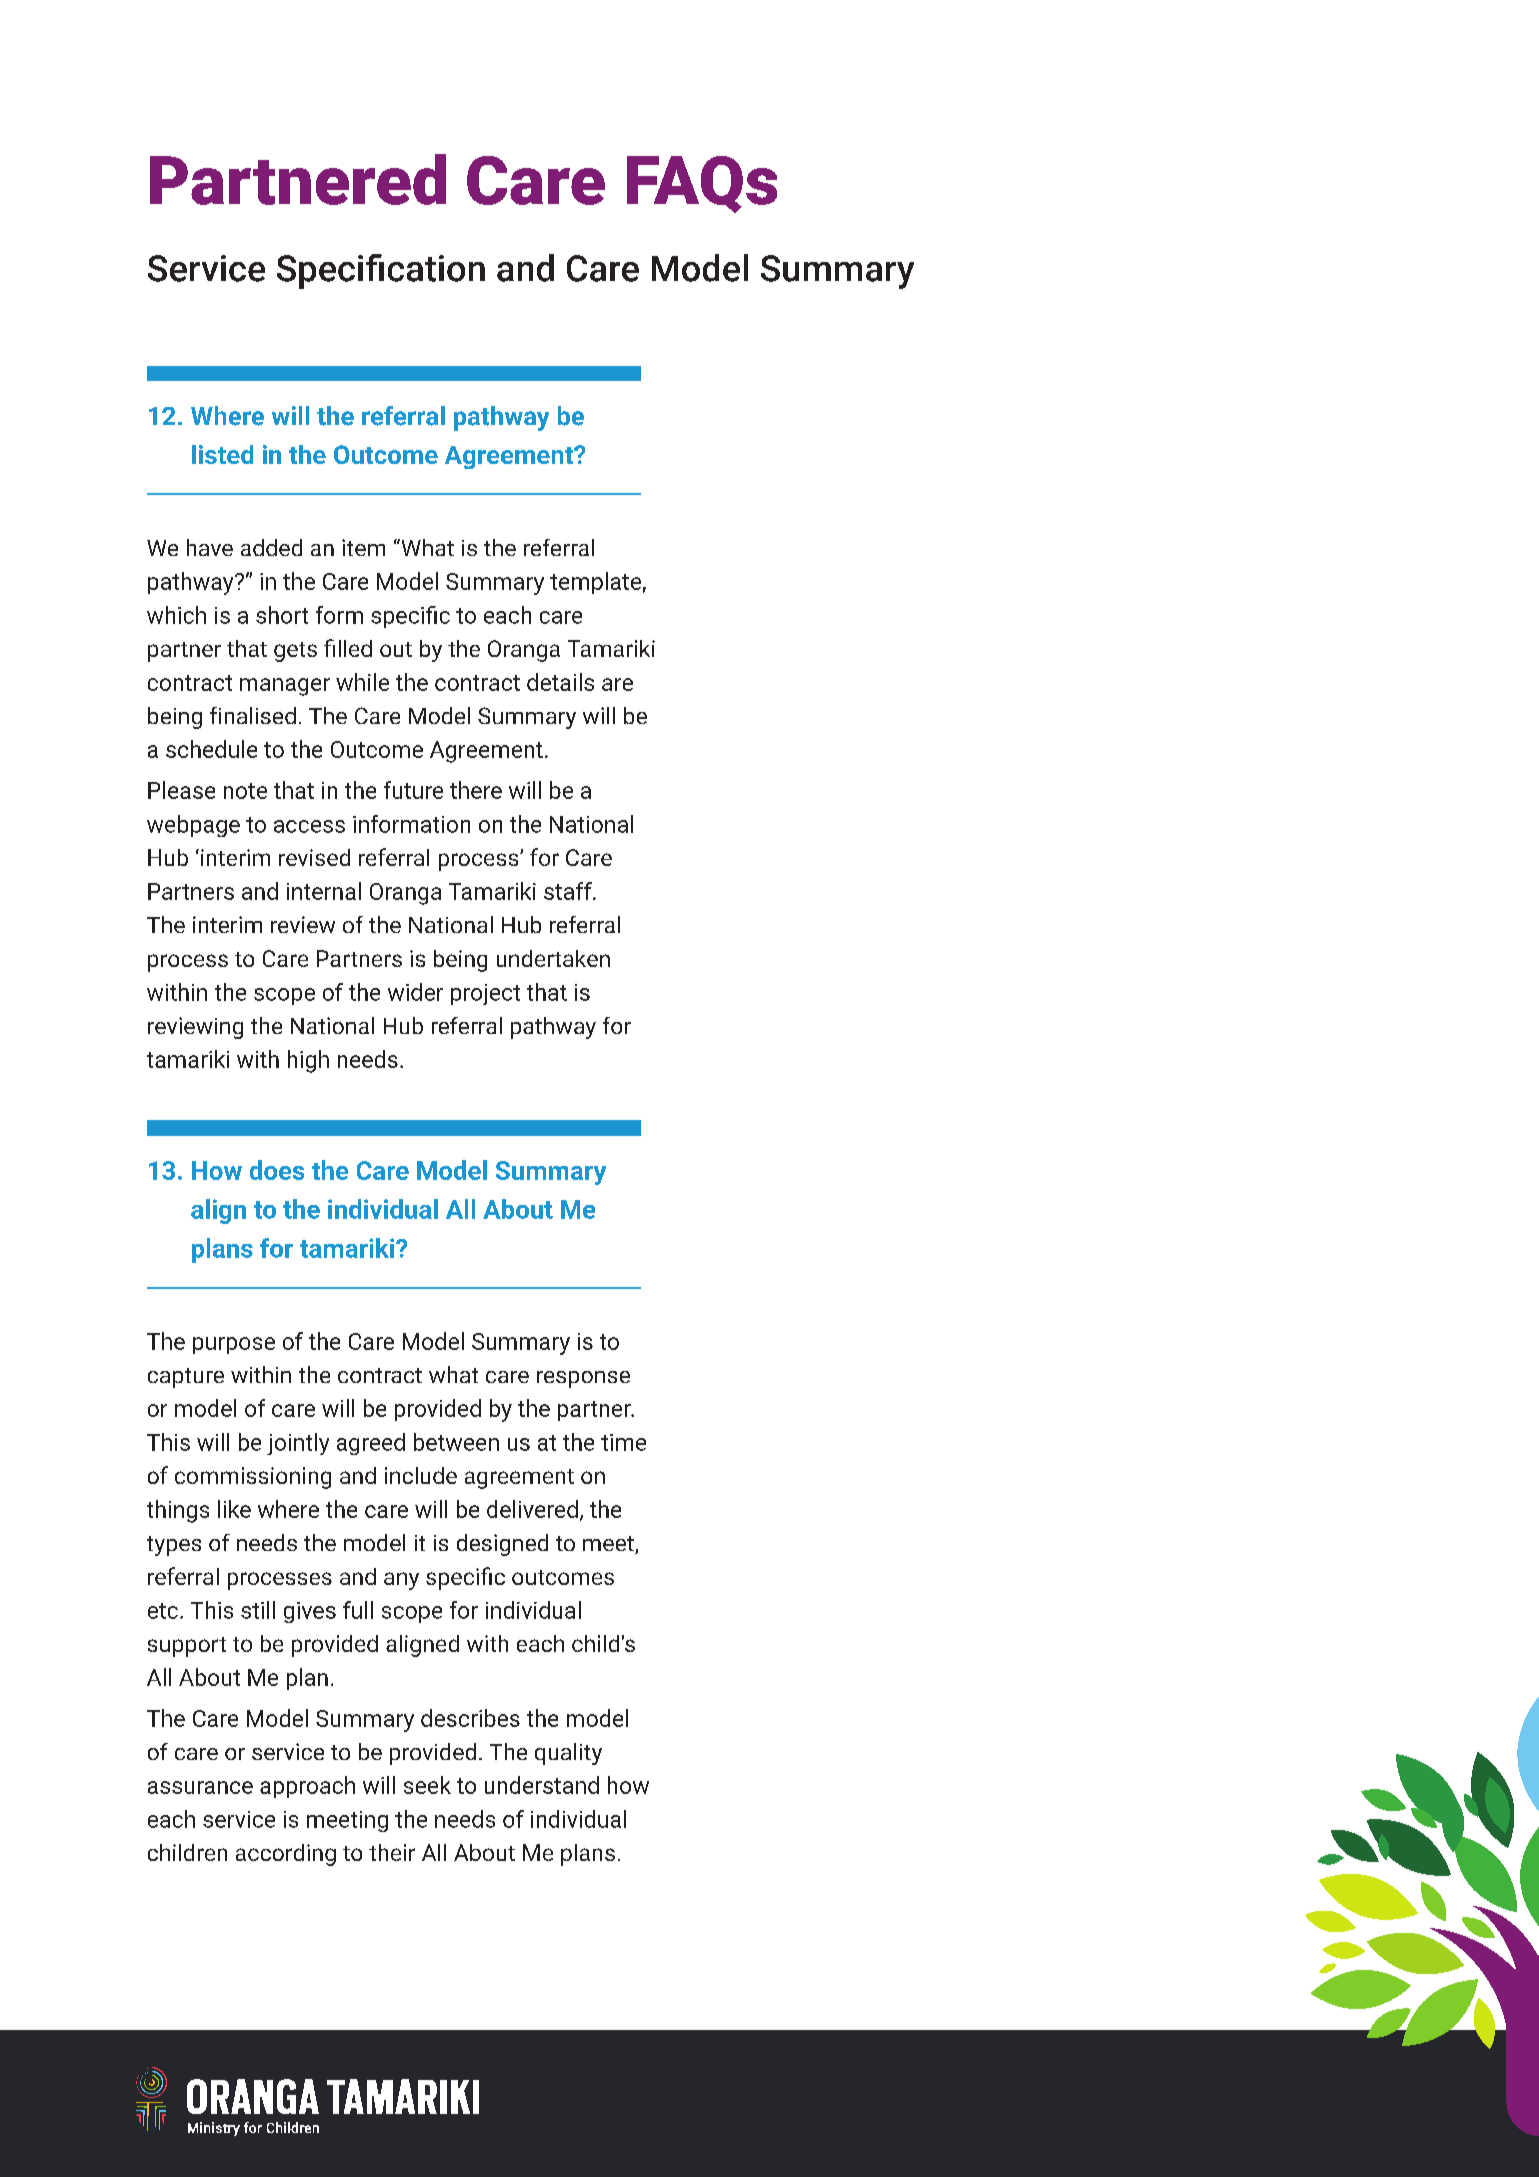  What do you see at coordinates (222, 454) in the screenshot?
I see `listed` at bounding box center [222, 454].
